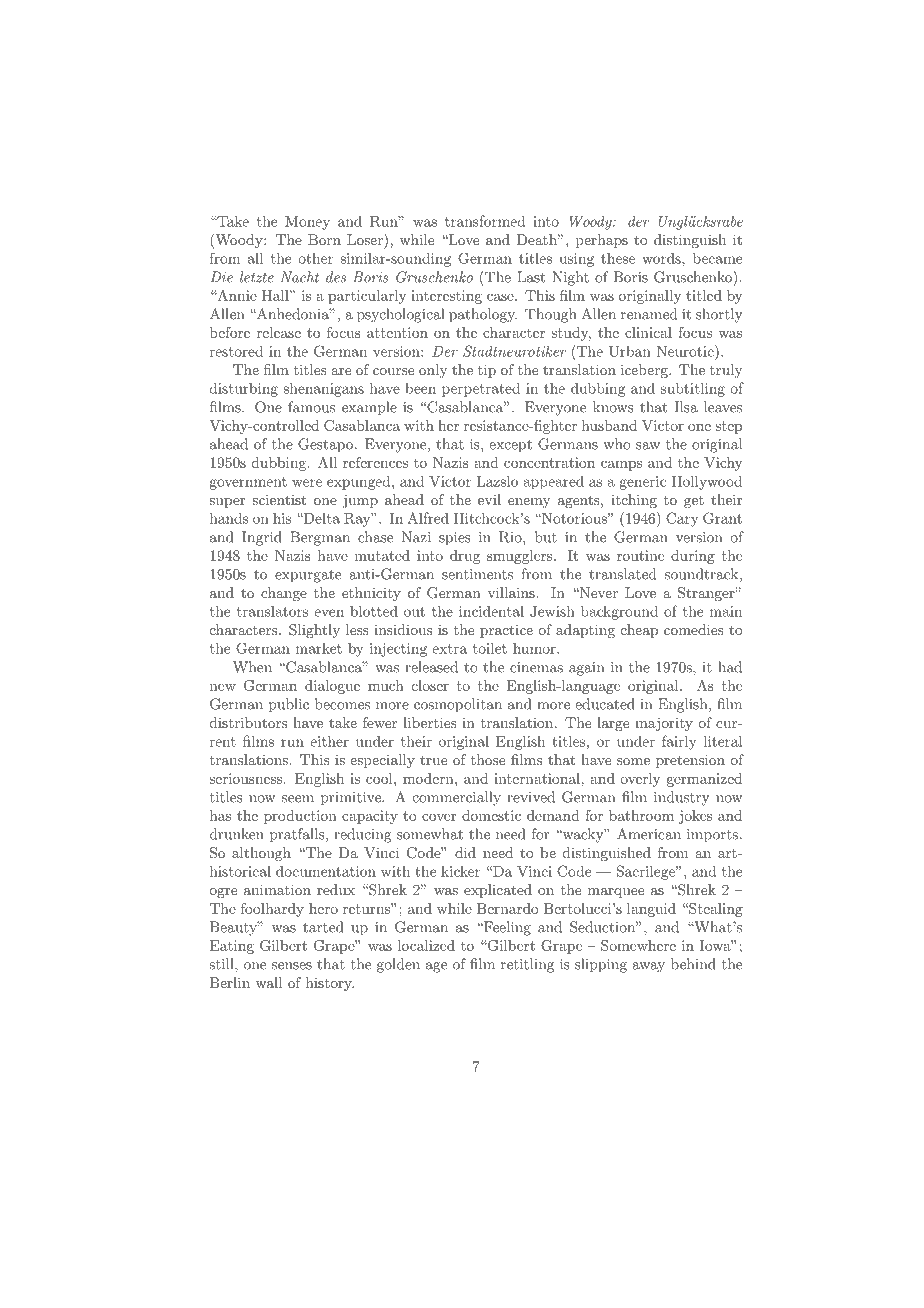  Describe the element at coordinates (307, 223) in the screenshot. I see `Money` at that location.
